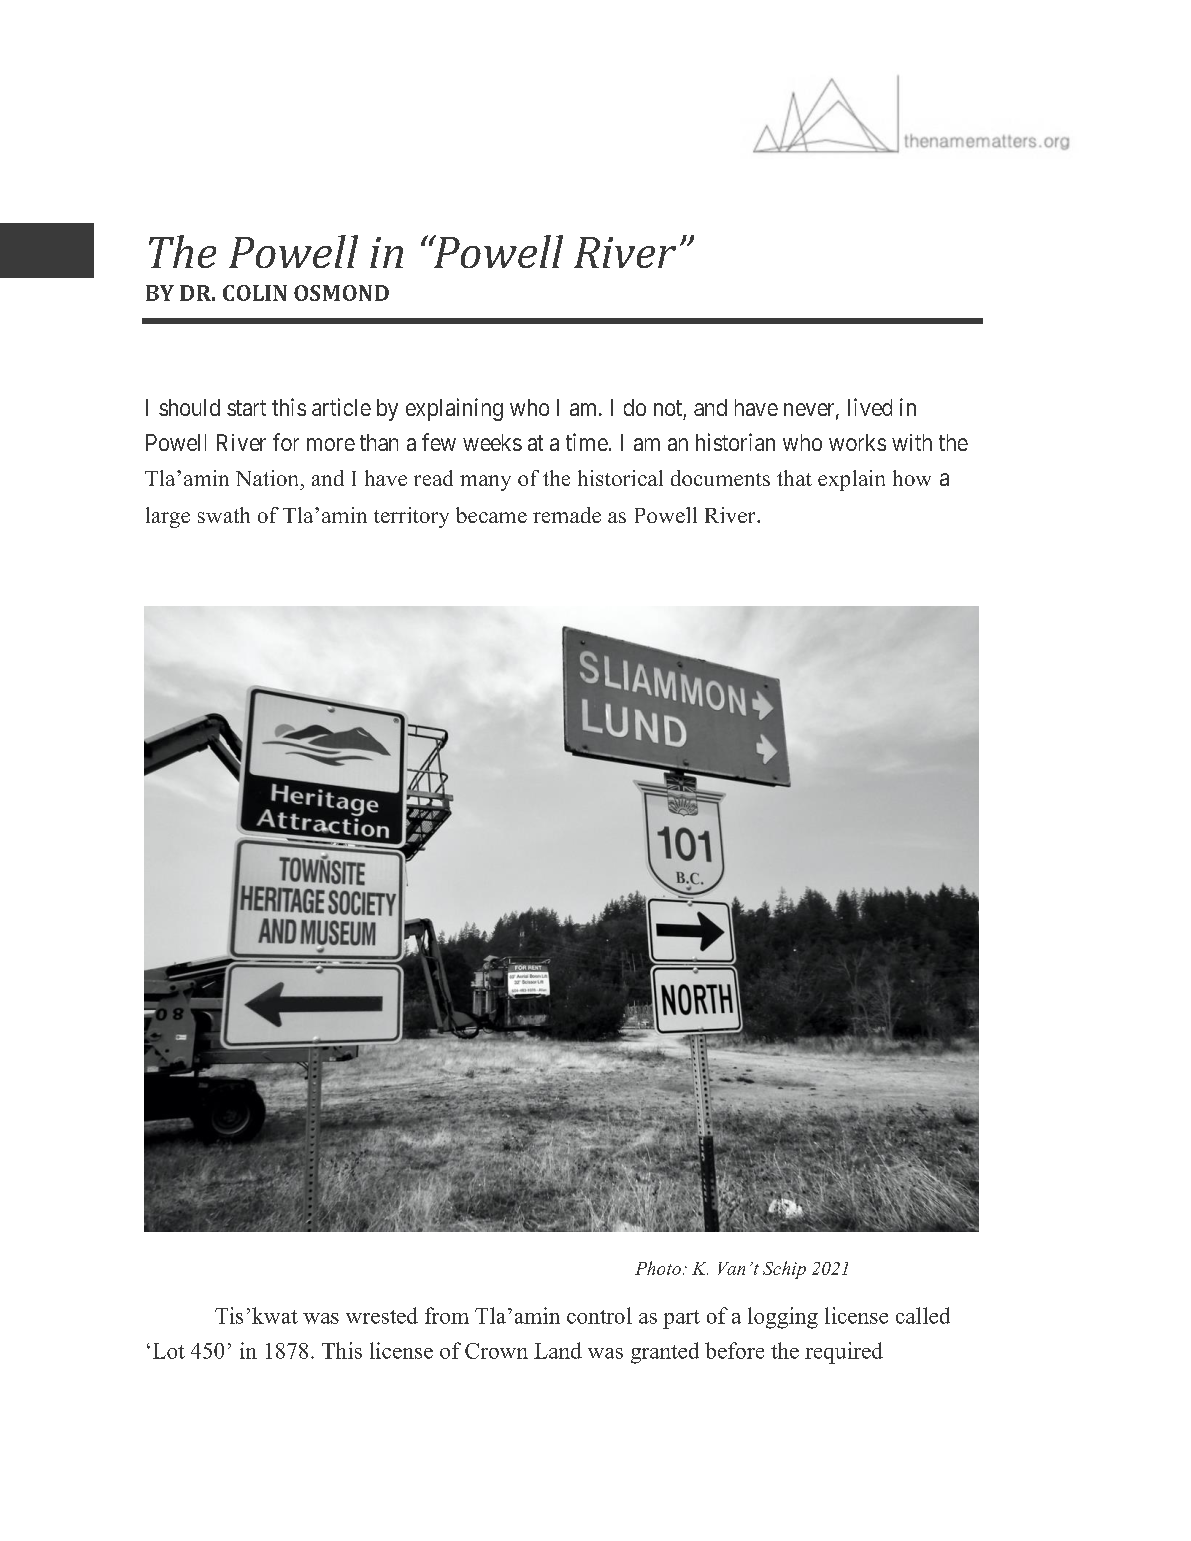 The height and width of the screenshot is (1541, 1191). Describe the element at coordinates (870, 407) in the screenshot. I see `lived` at that location.
